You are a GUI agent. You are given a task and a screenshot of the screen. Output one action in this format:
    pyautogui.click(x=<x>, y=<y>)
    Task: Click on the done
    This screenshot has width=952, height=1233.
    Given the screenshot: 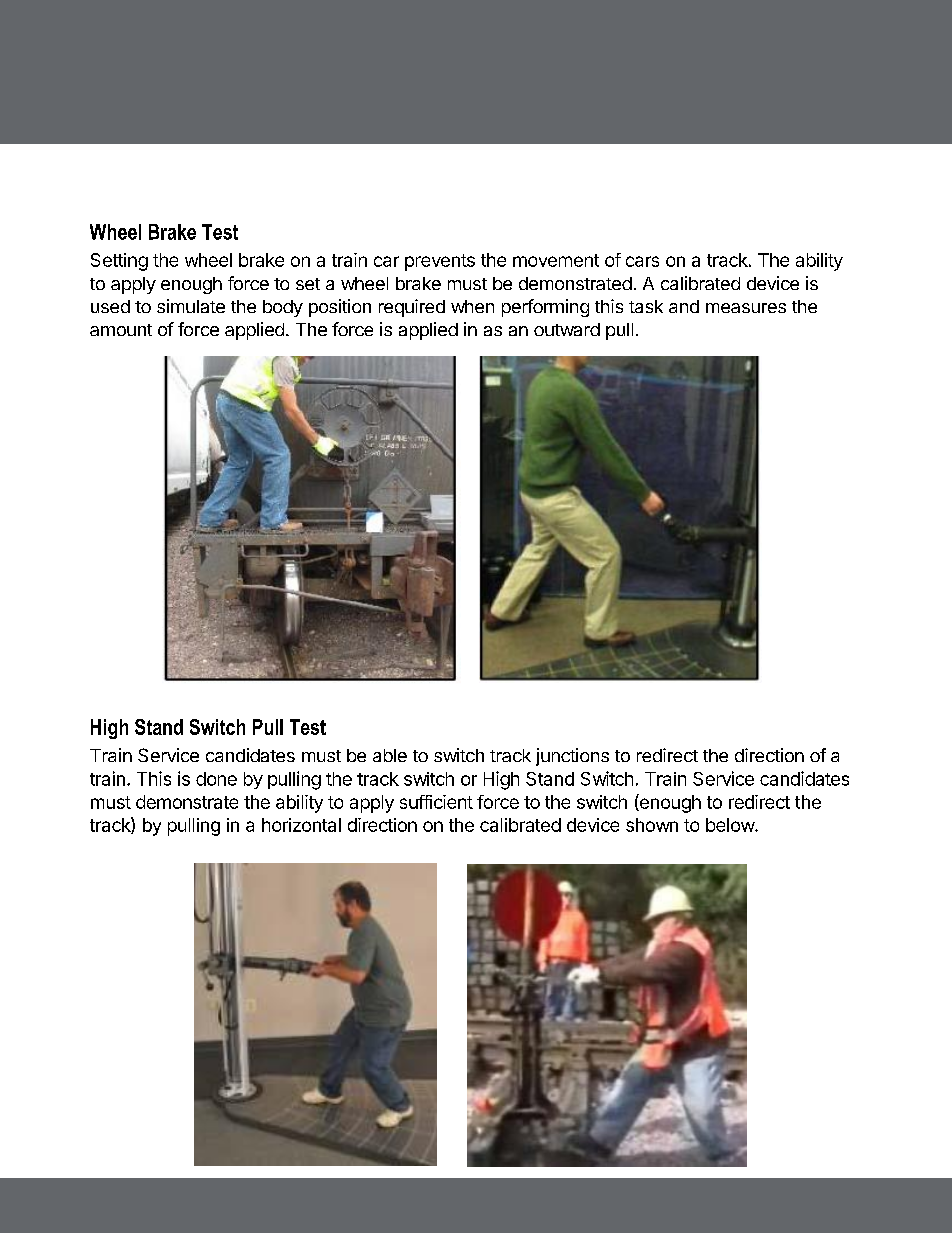 What is the action you would take?
    pyautogui.click(x=216, y=779)
